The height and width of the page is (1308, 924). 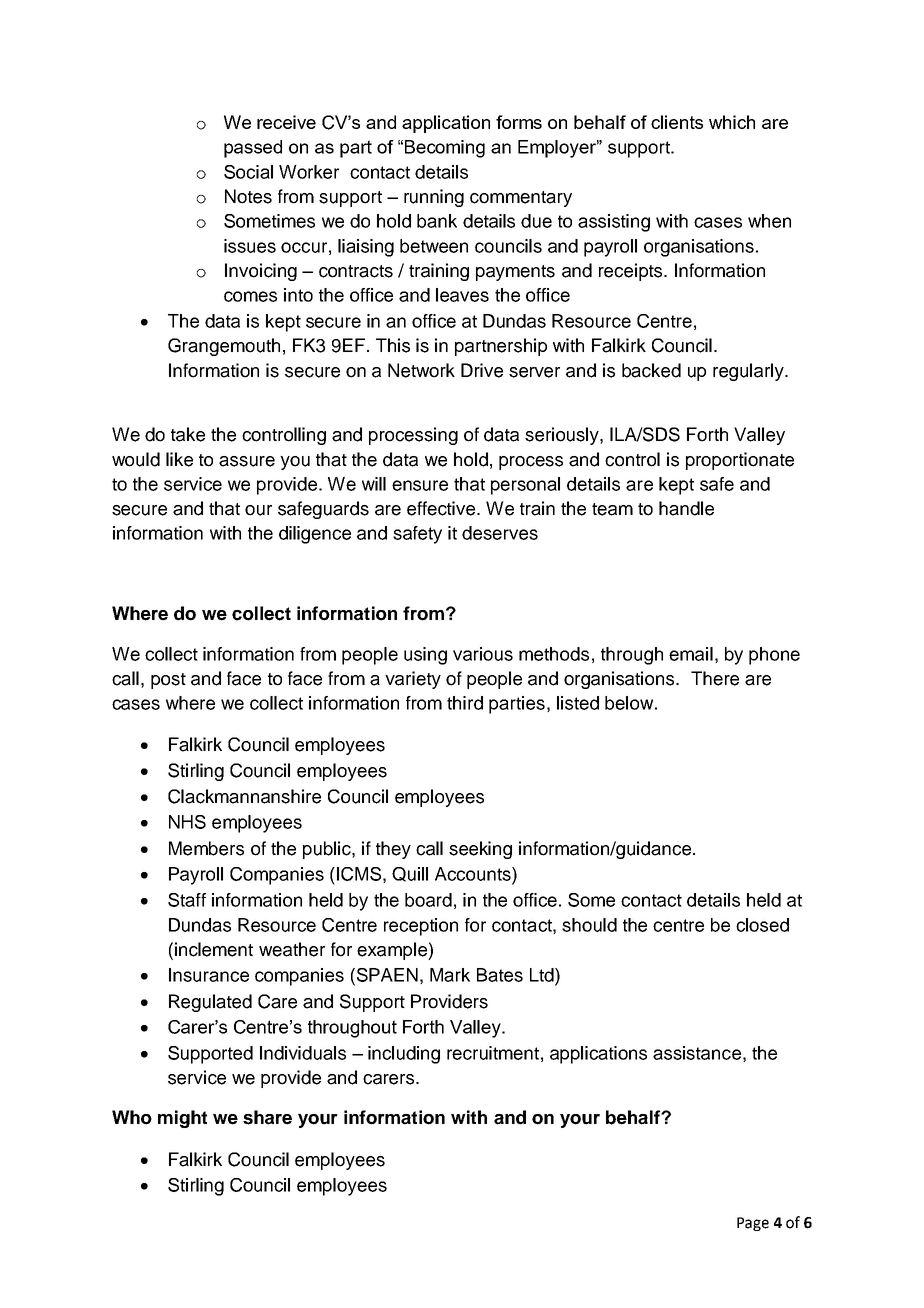 What do you see at coordinates (677, 122) in the page?
I see `clients` at bounding box center [677, 122].
